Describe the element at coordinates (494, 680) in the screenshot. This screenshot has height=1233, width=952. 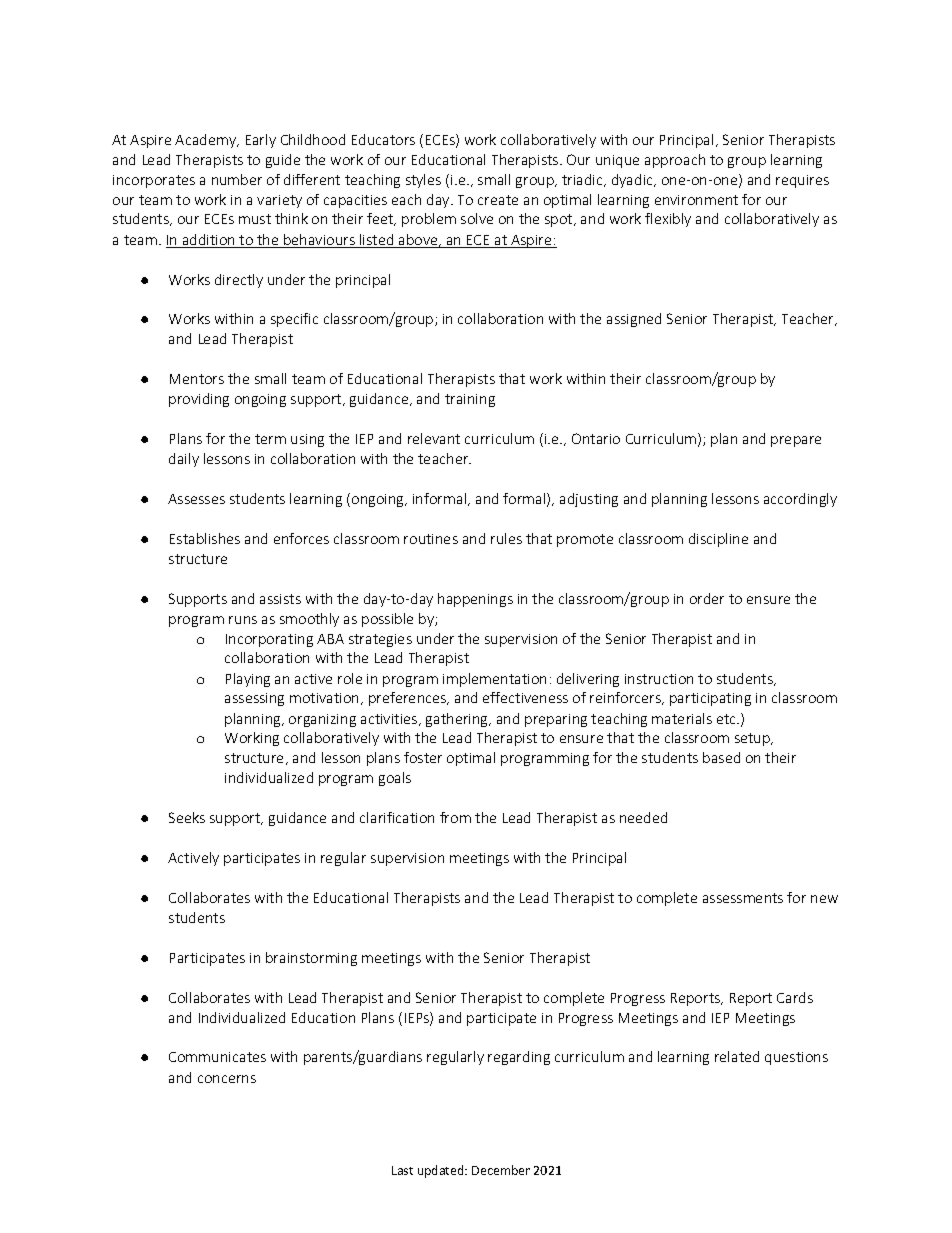
I see `implementation` at that location.
